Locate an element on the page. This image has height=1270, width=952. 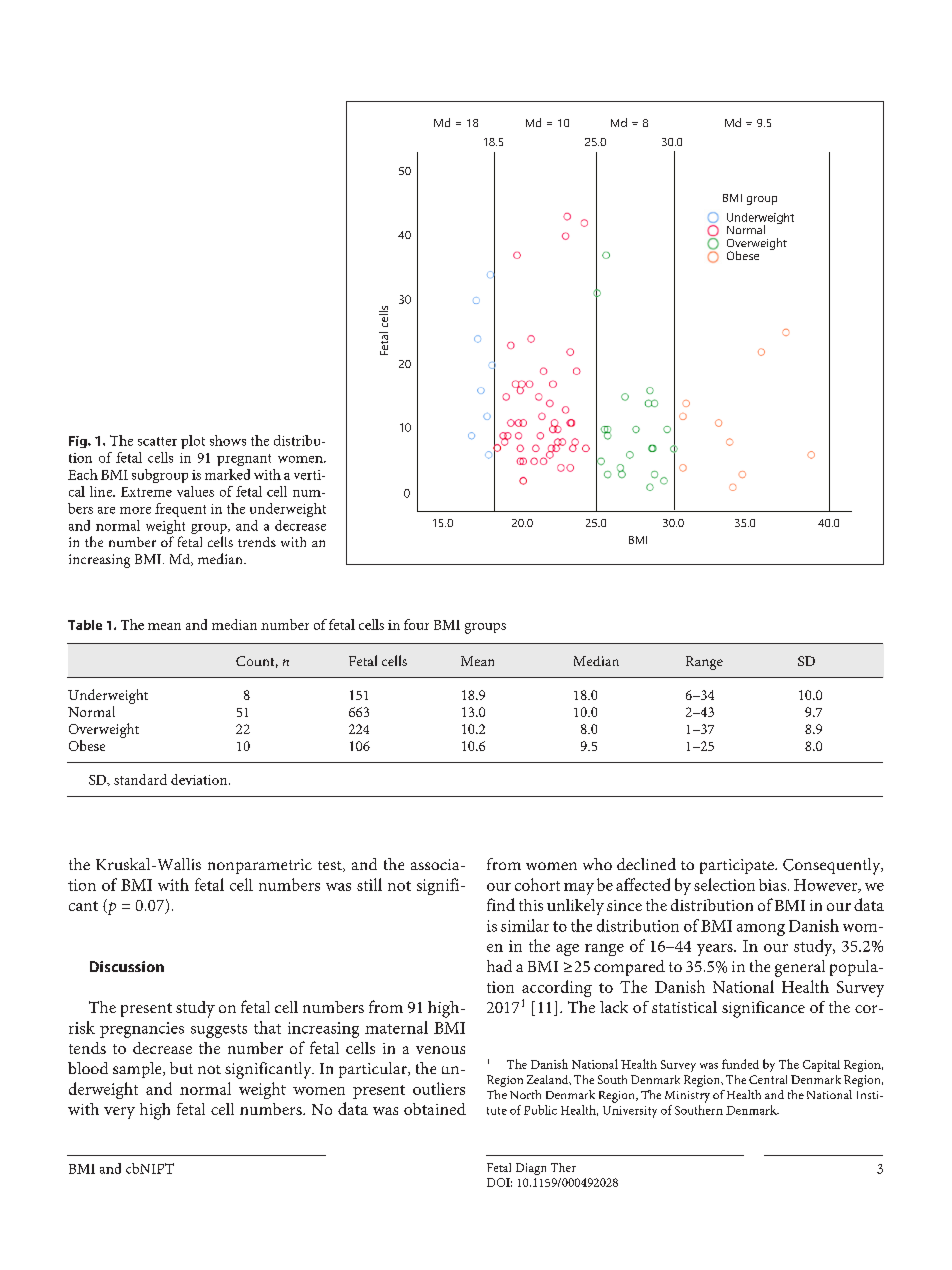
test is located at coordinates (331, 866).
